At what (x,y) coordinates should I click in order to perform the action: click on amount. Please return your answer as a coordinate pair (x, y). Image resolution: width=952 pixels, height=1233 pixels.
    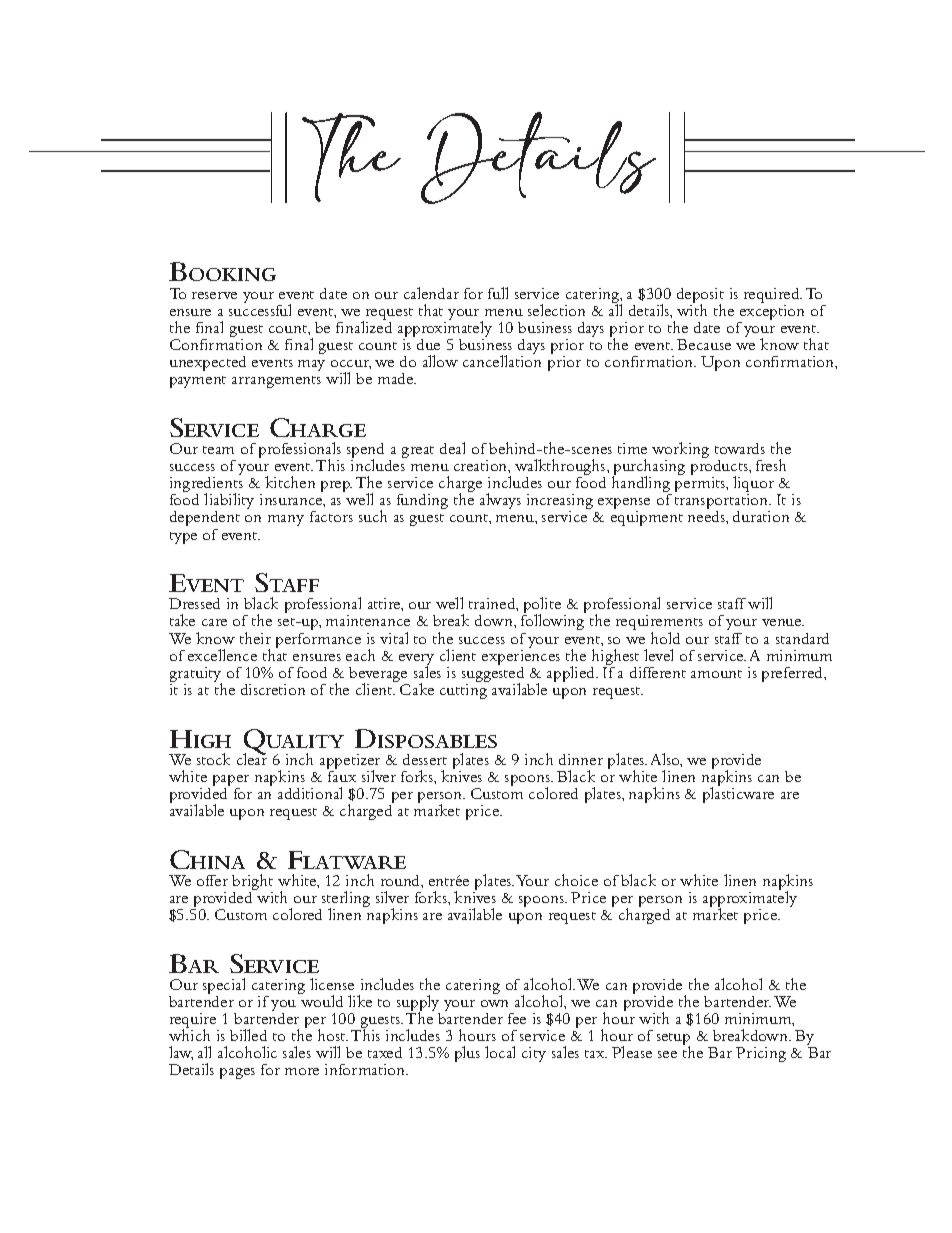
    Looking at the image, I should click on (716, 674).
